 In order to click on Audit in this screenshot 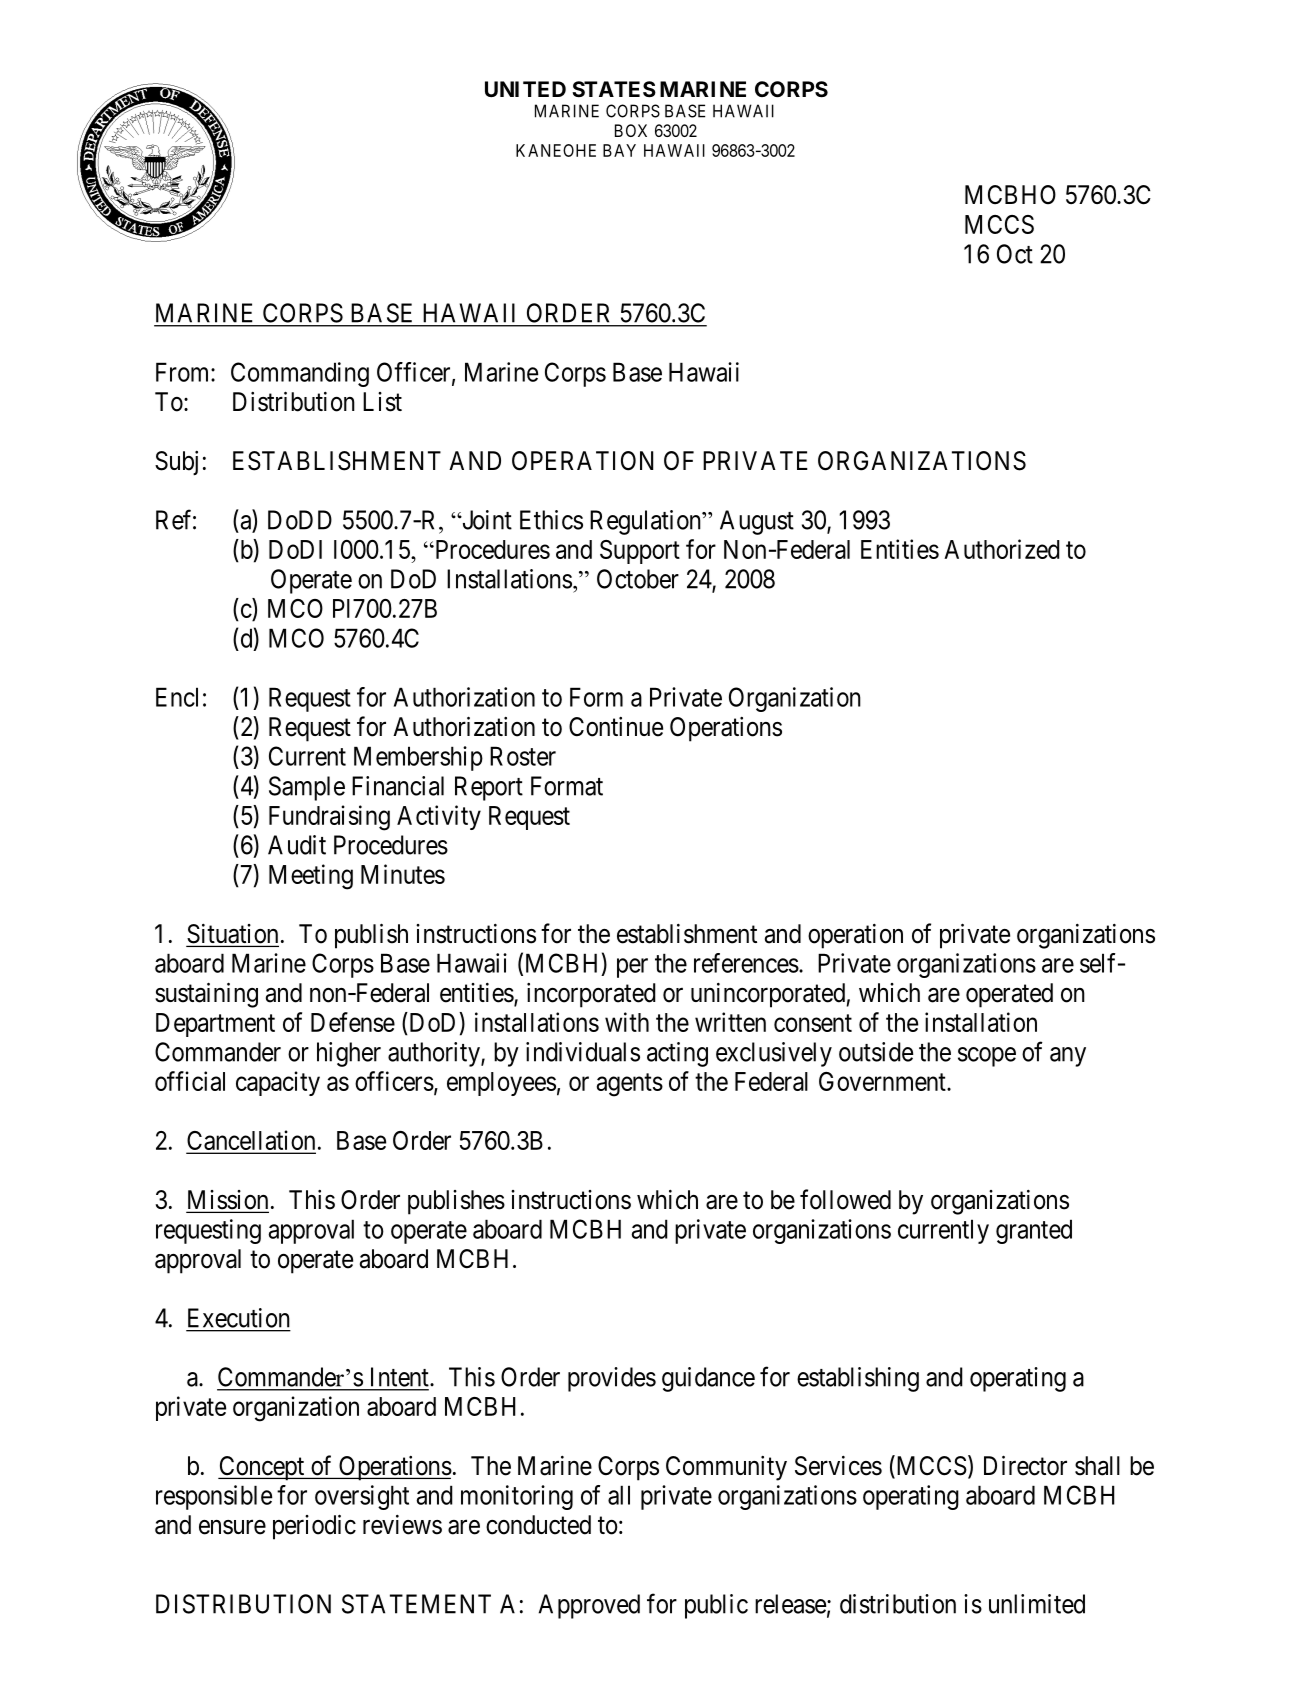, I will do `click(297, 845)`.
